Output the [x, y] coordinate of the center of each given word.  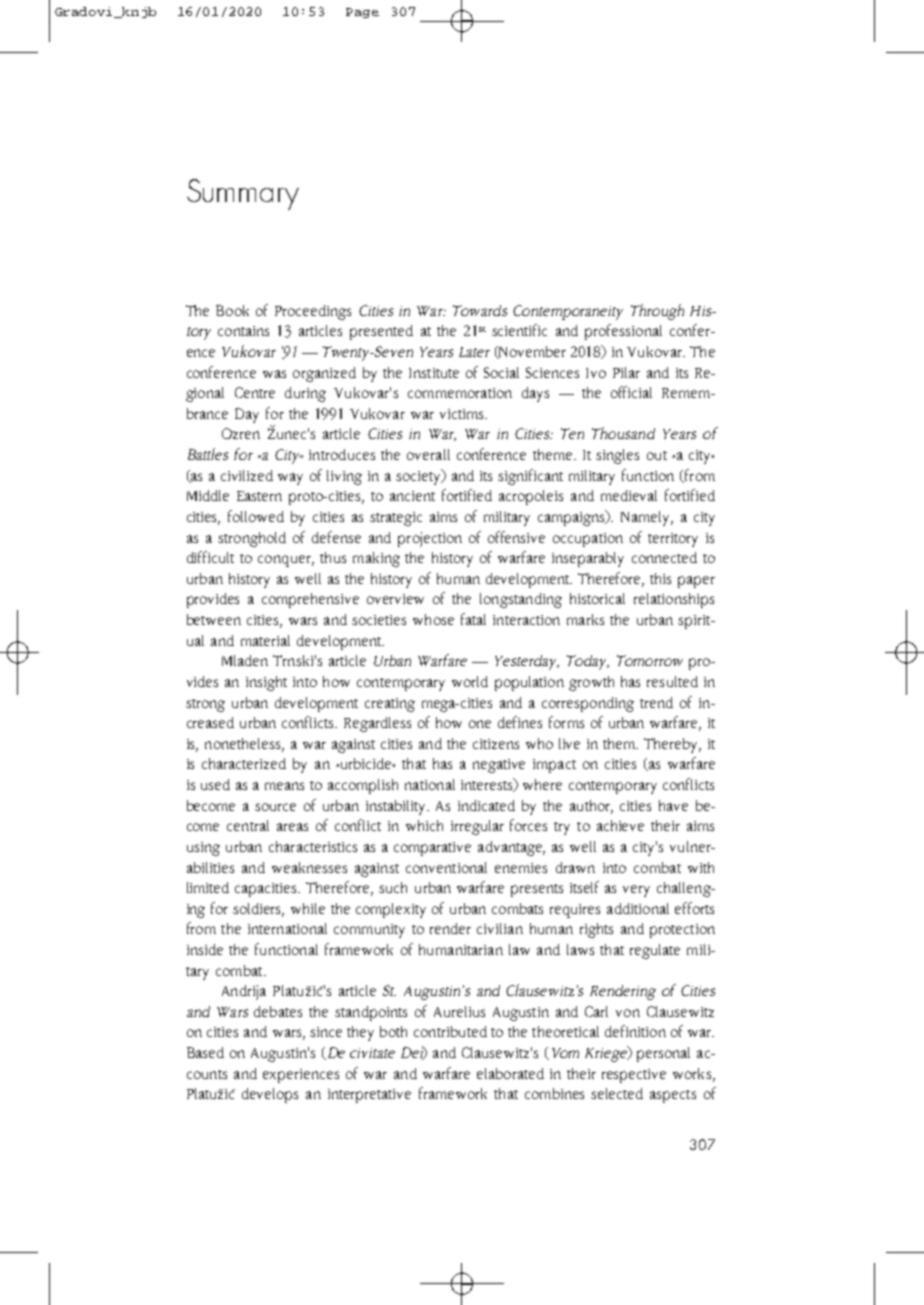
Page [362, 13]
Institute [434, 373]
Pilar [626, 372]
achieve [620, 825]
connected [664, 557]
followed [256, 516]
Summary [243, 194]
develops [270, 1095]
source [275, 807]
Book [232, 310]
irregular [477, 827]
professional [623, 332]
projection [430, 539]
